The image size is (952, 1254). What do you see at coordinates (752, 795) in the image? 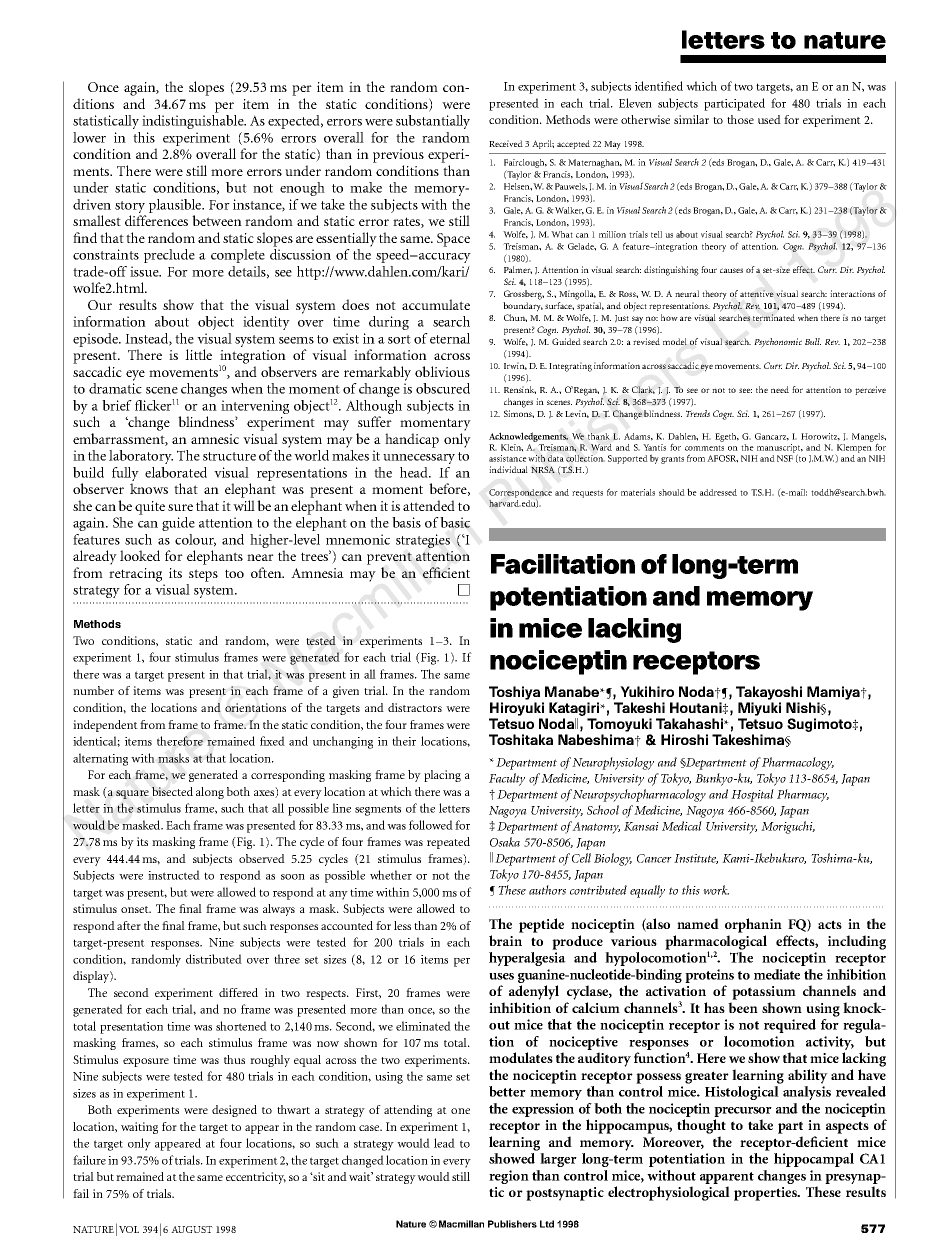
I see `Hospital` at bounding box center [752, 795].
